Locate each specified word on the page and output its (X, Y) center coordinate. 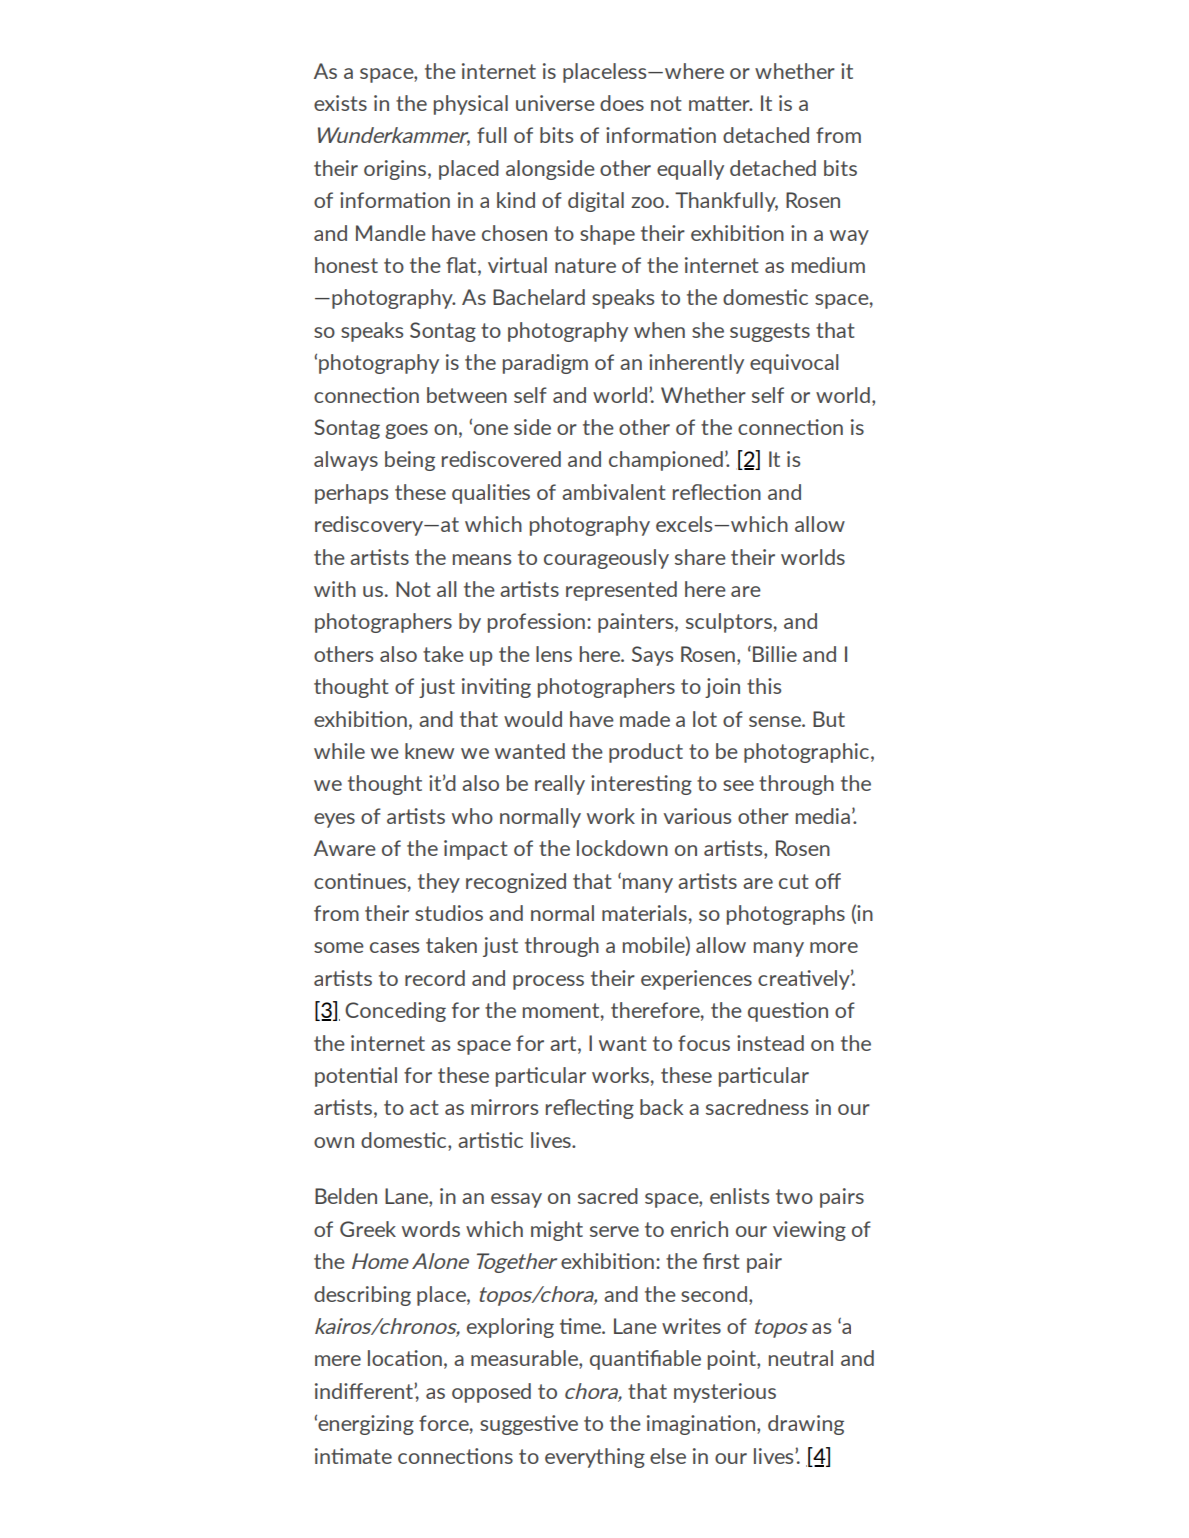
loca (387, 1358)
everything (595, 1458)
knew (429, 751)
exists (340, 103)
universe (555, 103)
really (560, 785)
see (738, 785)
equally (690, 170)
